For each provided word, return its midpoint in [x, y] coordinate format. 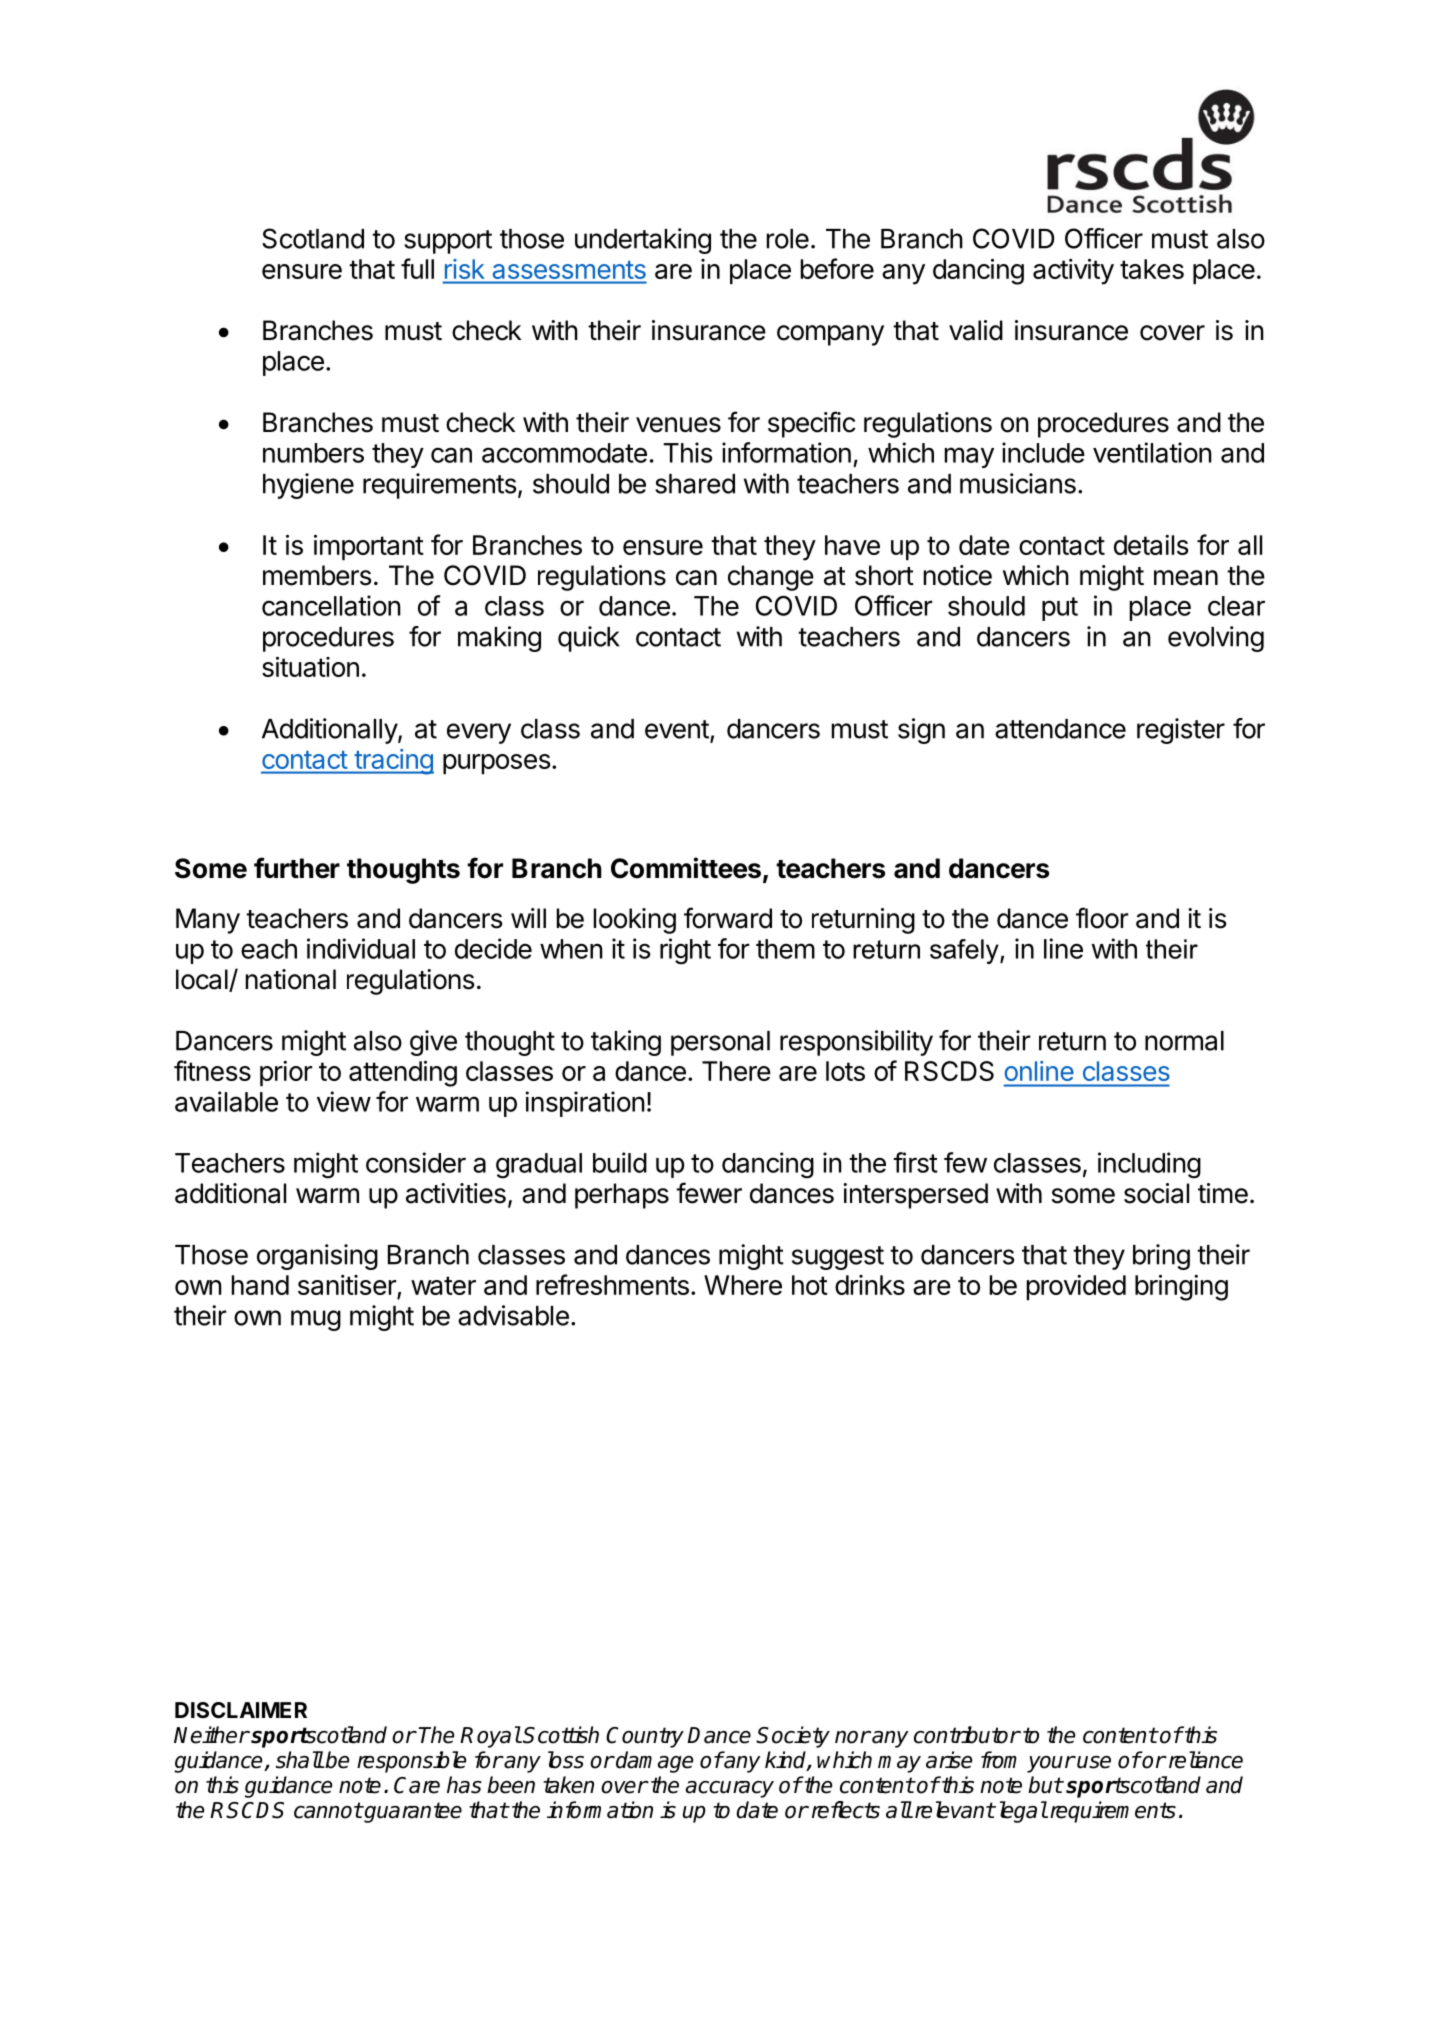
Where [743, 1285]
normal [1184, 1041]
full [417, 268]
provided [1076, 1287]
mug [316, 1320]
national [291, 979]
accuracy [730, 1789]
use [1094, 1762]
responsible [411, 1762]
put [1060, 609]
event [677, 729]
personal [720, 1043]
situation [310, 666]
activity [1073, 271]
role [788, 239]
